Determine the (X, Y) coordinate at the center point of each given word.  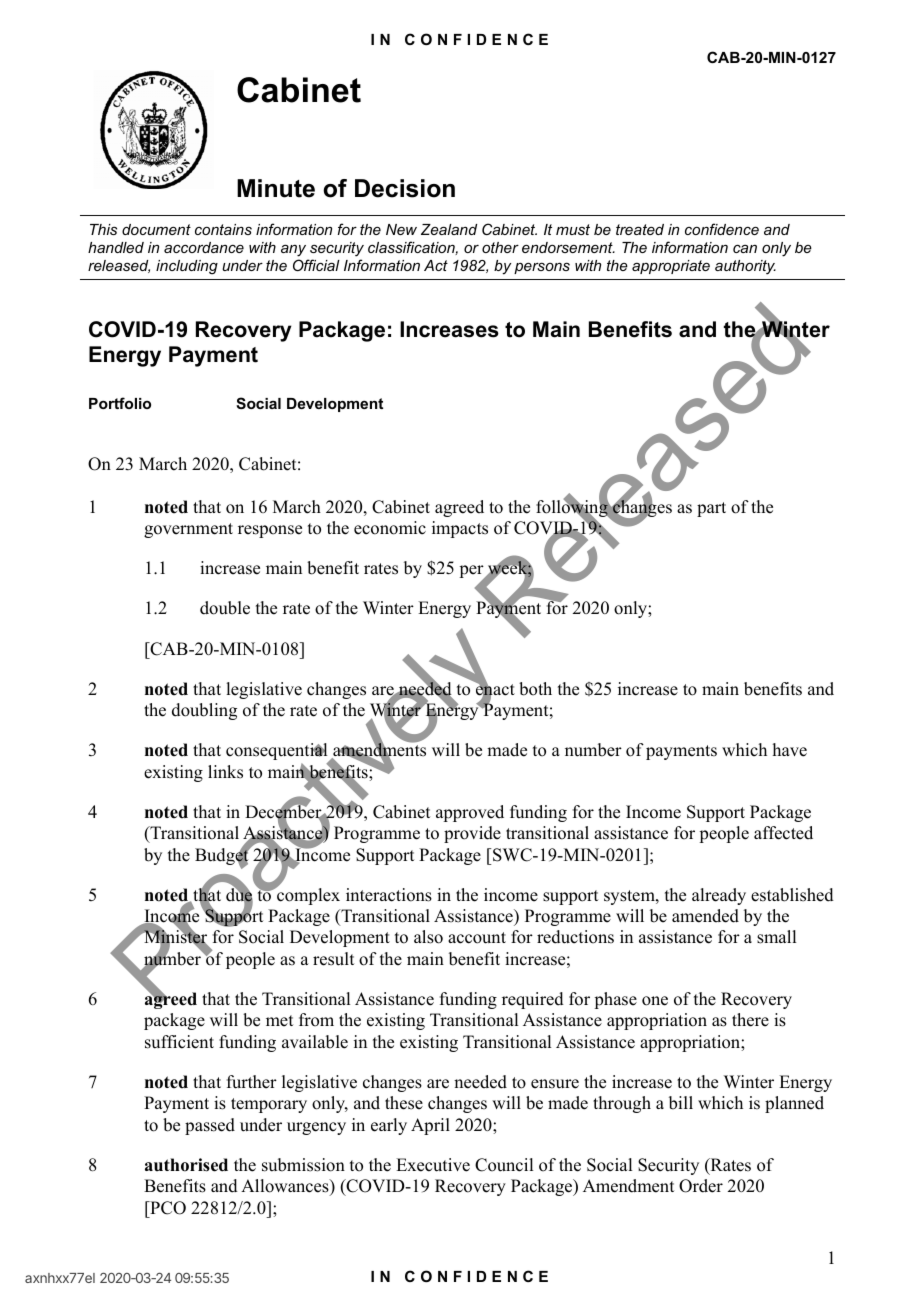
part (711, 509)
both (535, 689)
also (428, 937)
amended (705, 916)
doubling (204, 711)
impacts (460, 529)
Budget (223, 857)
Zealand (449, 229)
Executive (433, 1165)
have (790, 750)
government (188, 530)
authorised (186, 1165)
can (745, 248)
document (156, 229)
